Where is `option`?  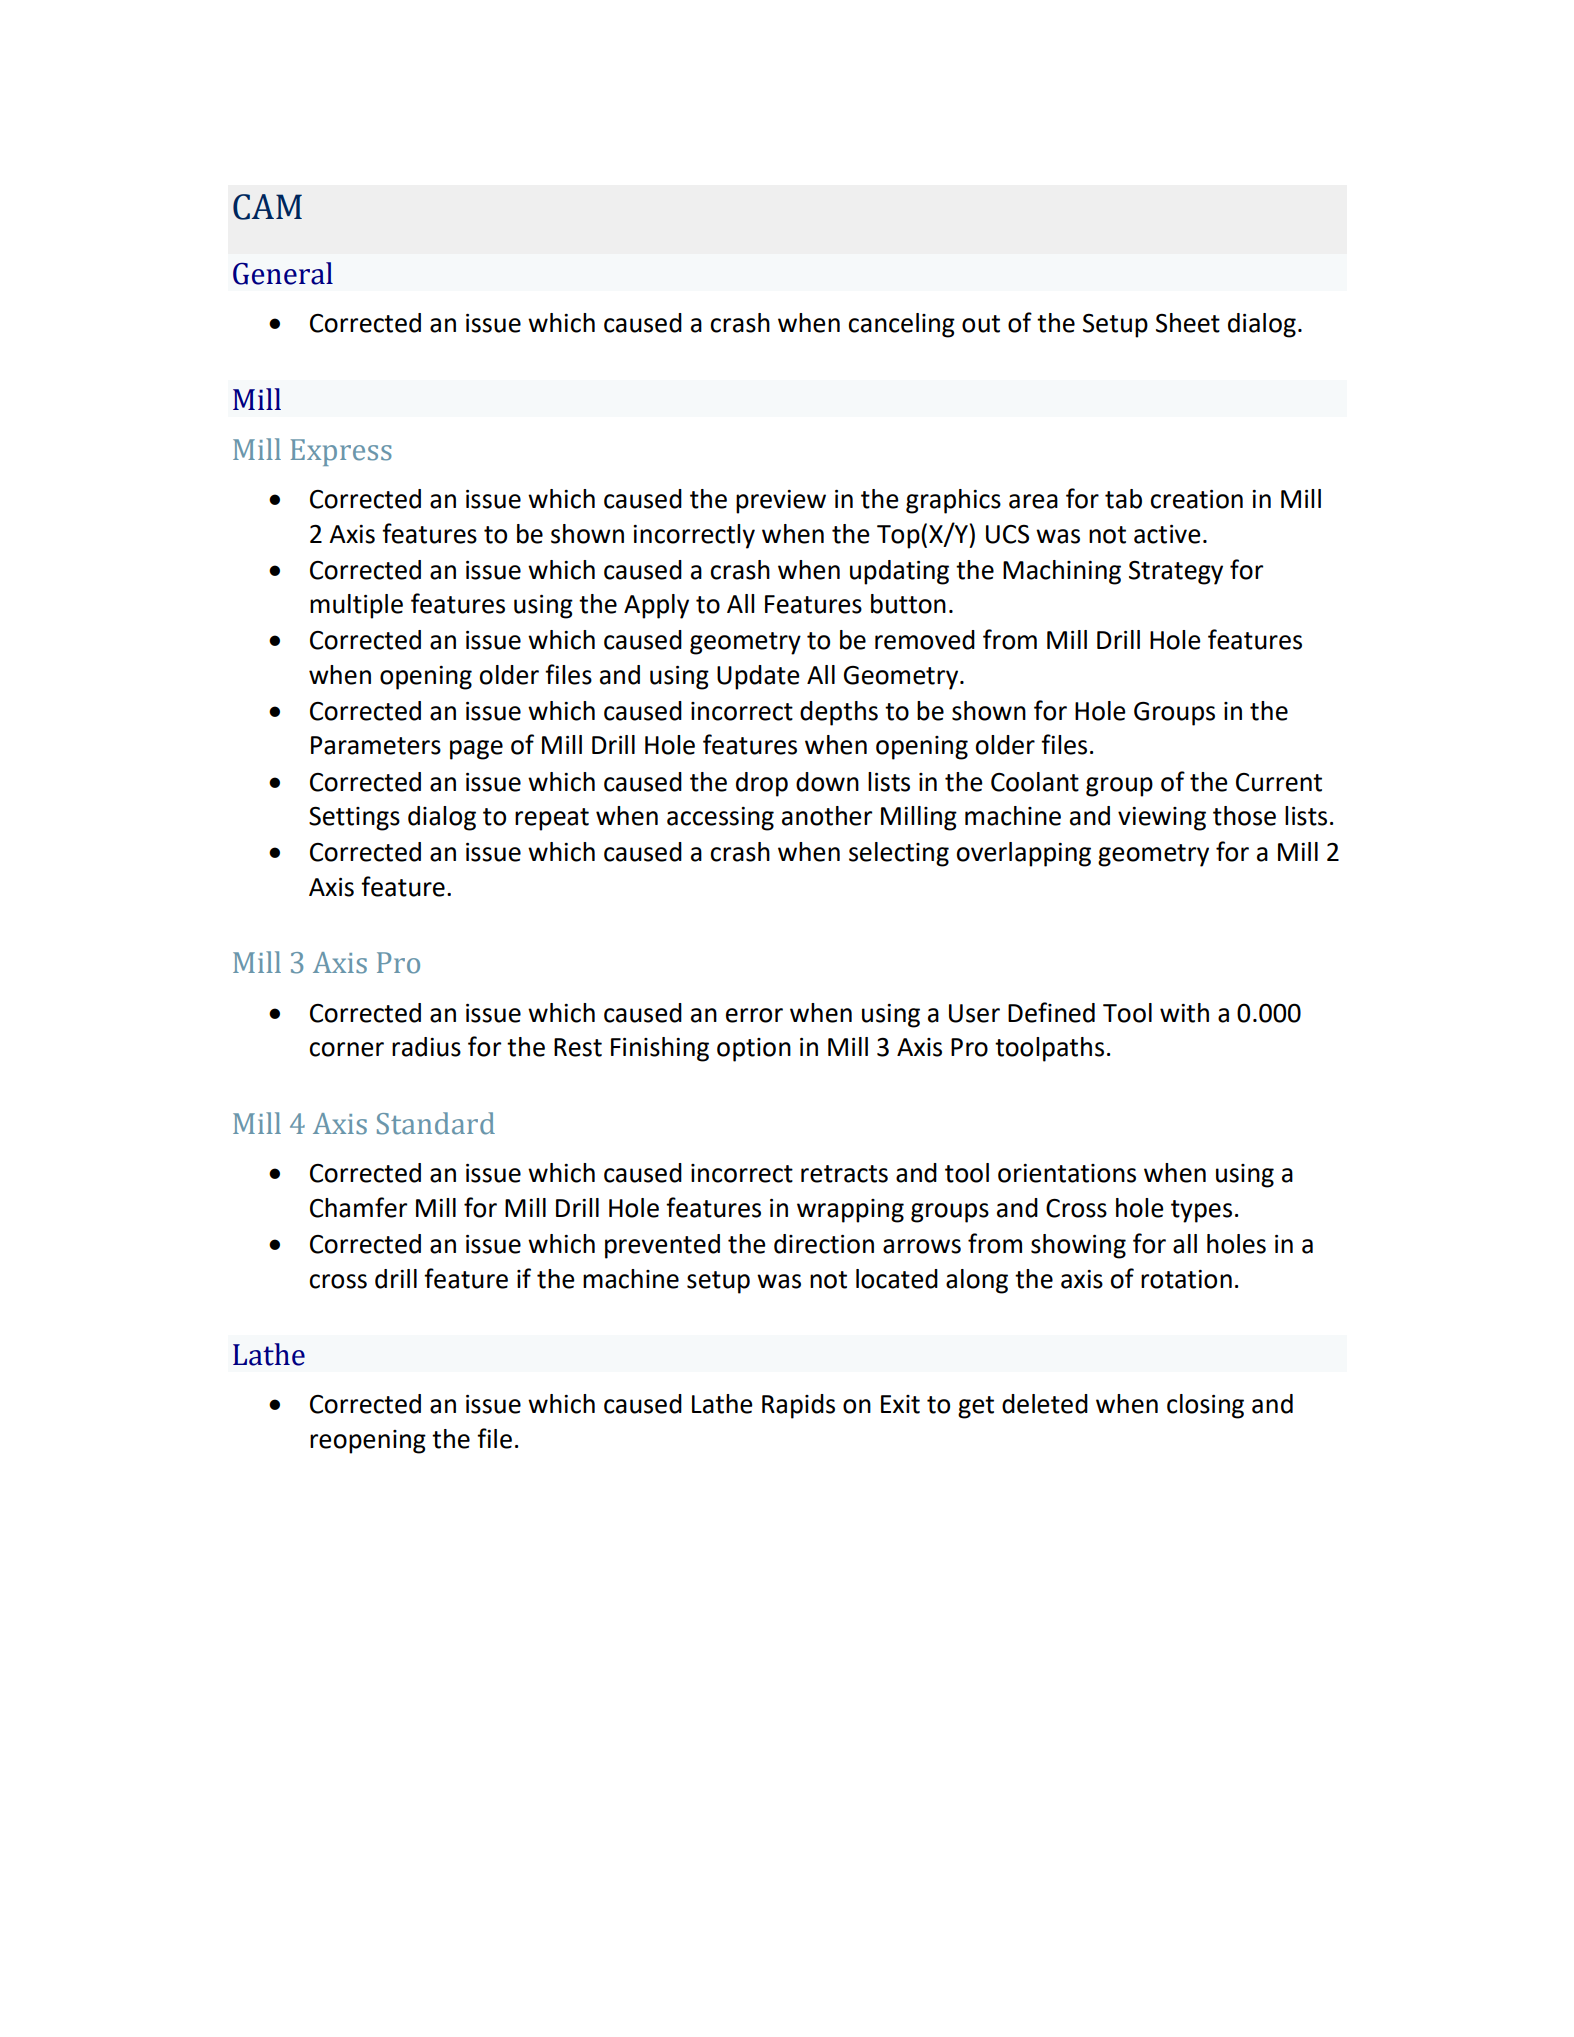 option is located at coordinates (754, 1050).
